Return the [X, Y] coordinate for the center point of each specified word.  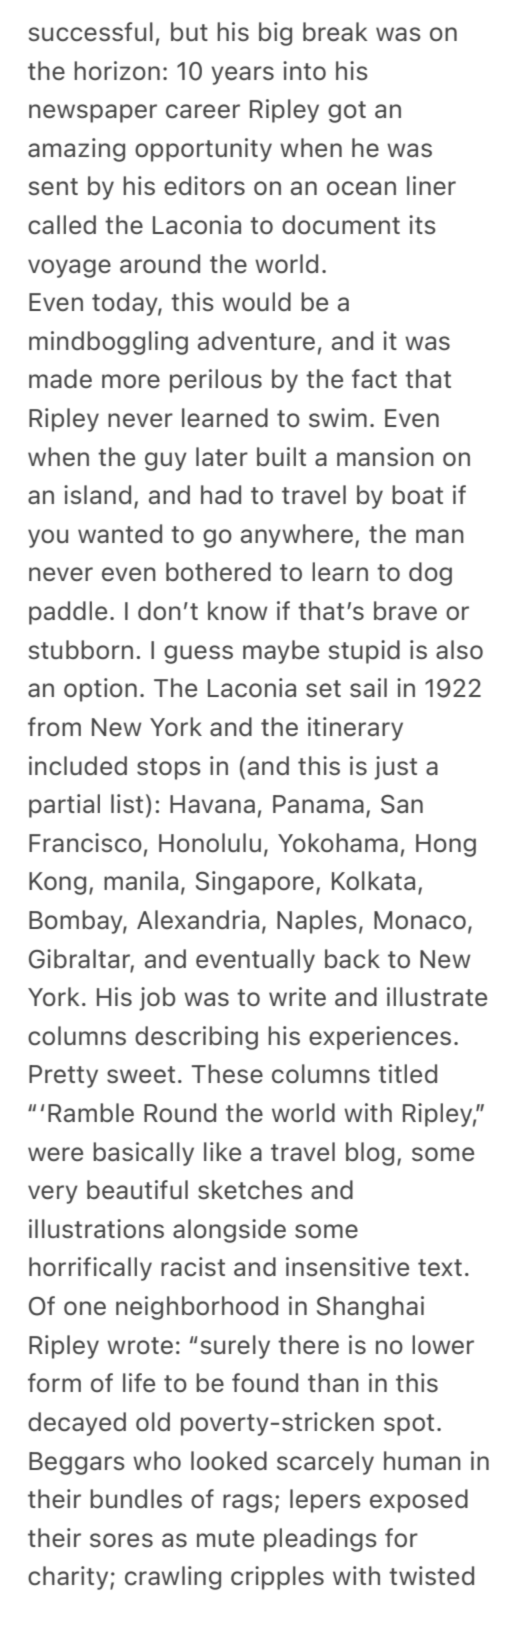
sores [121, 1540]
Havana [212, 804]
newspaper [93, 113]
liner [431, 185]
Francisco [85, 842]
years [242, 75]
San [402, 804]
